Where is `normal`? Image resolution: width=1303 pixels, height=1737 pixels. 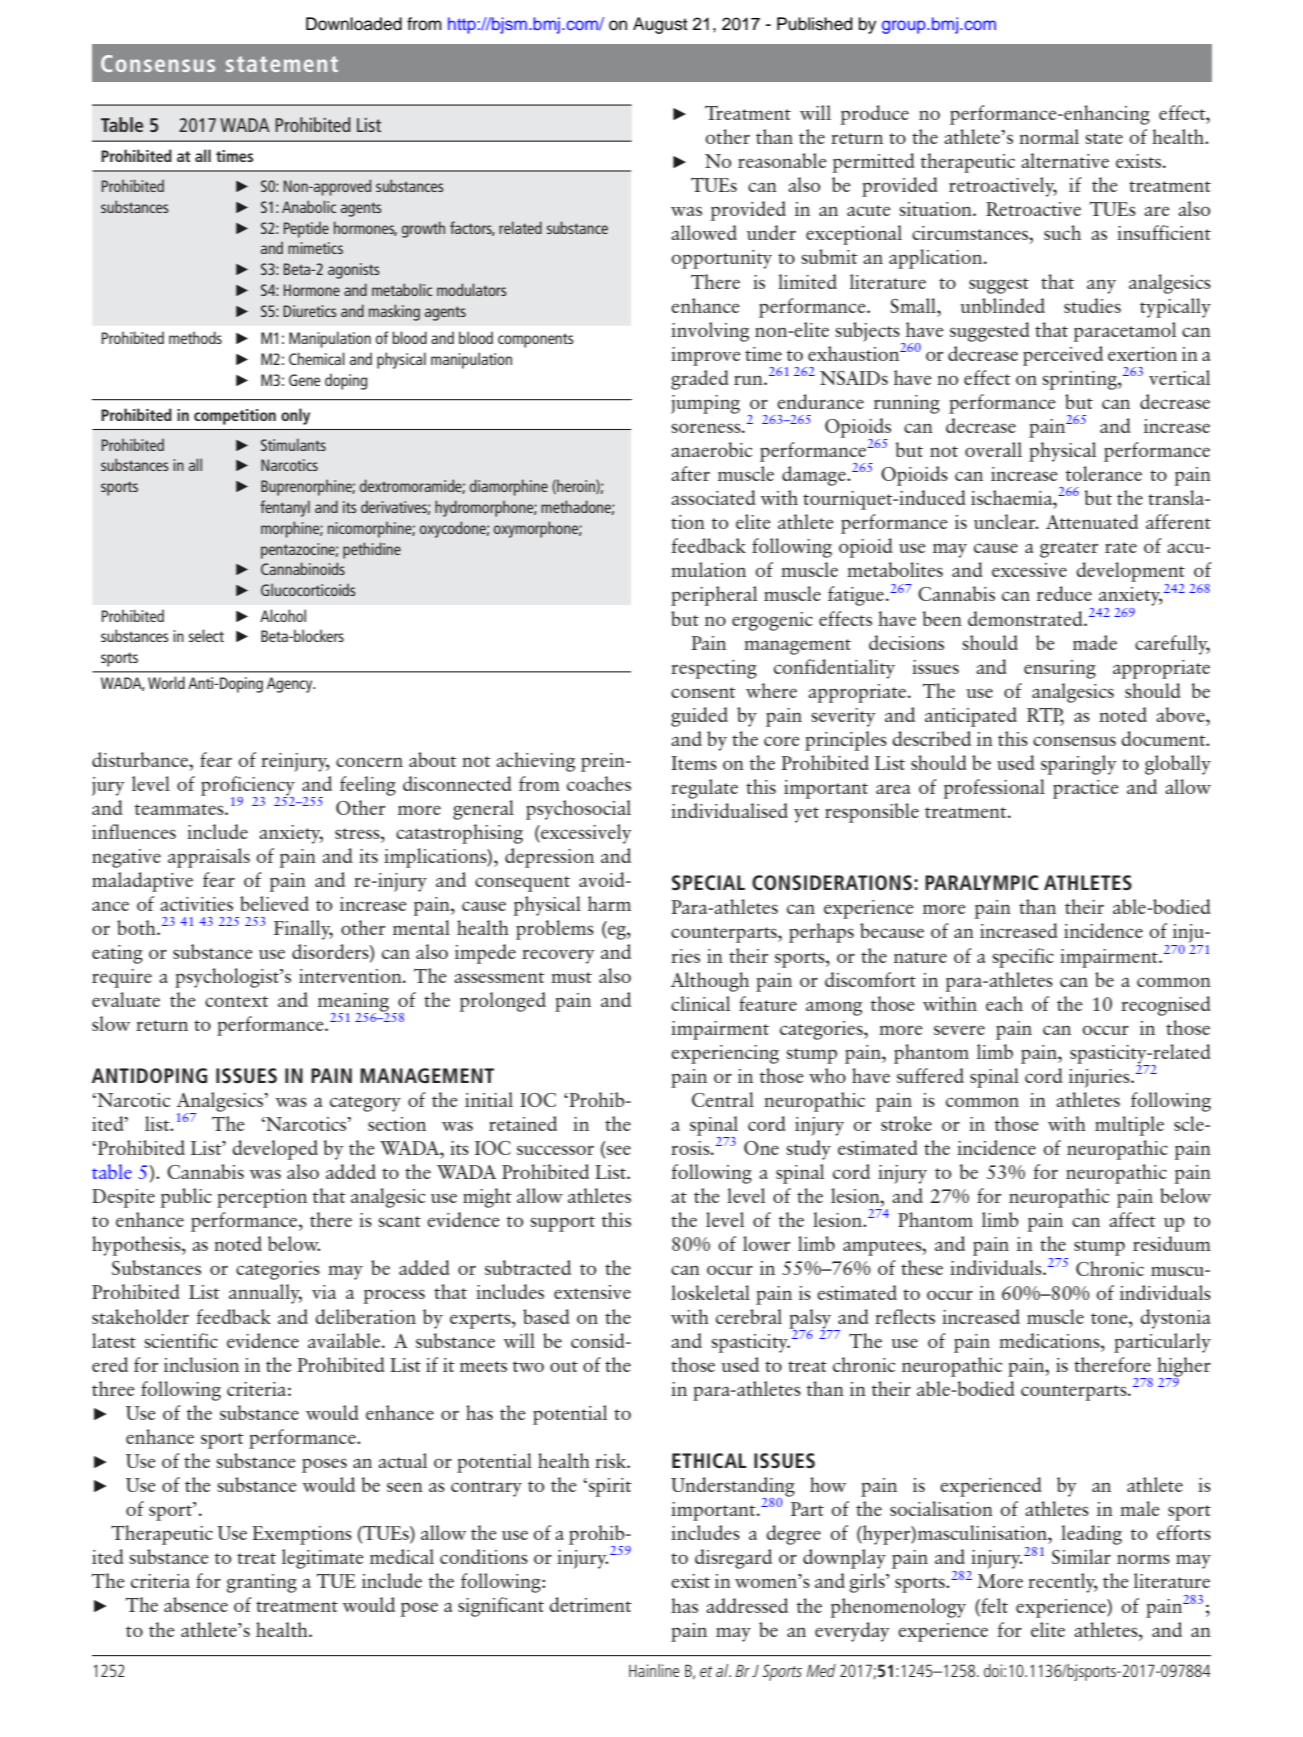 normal is located at coordinates (1049, 136).
